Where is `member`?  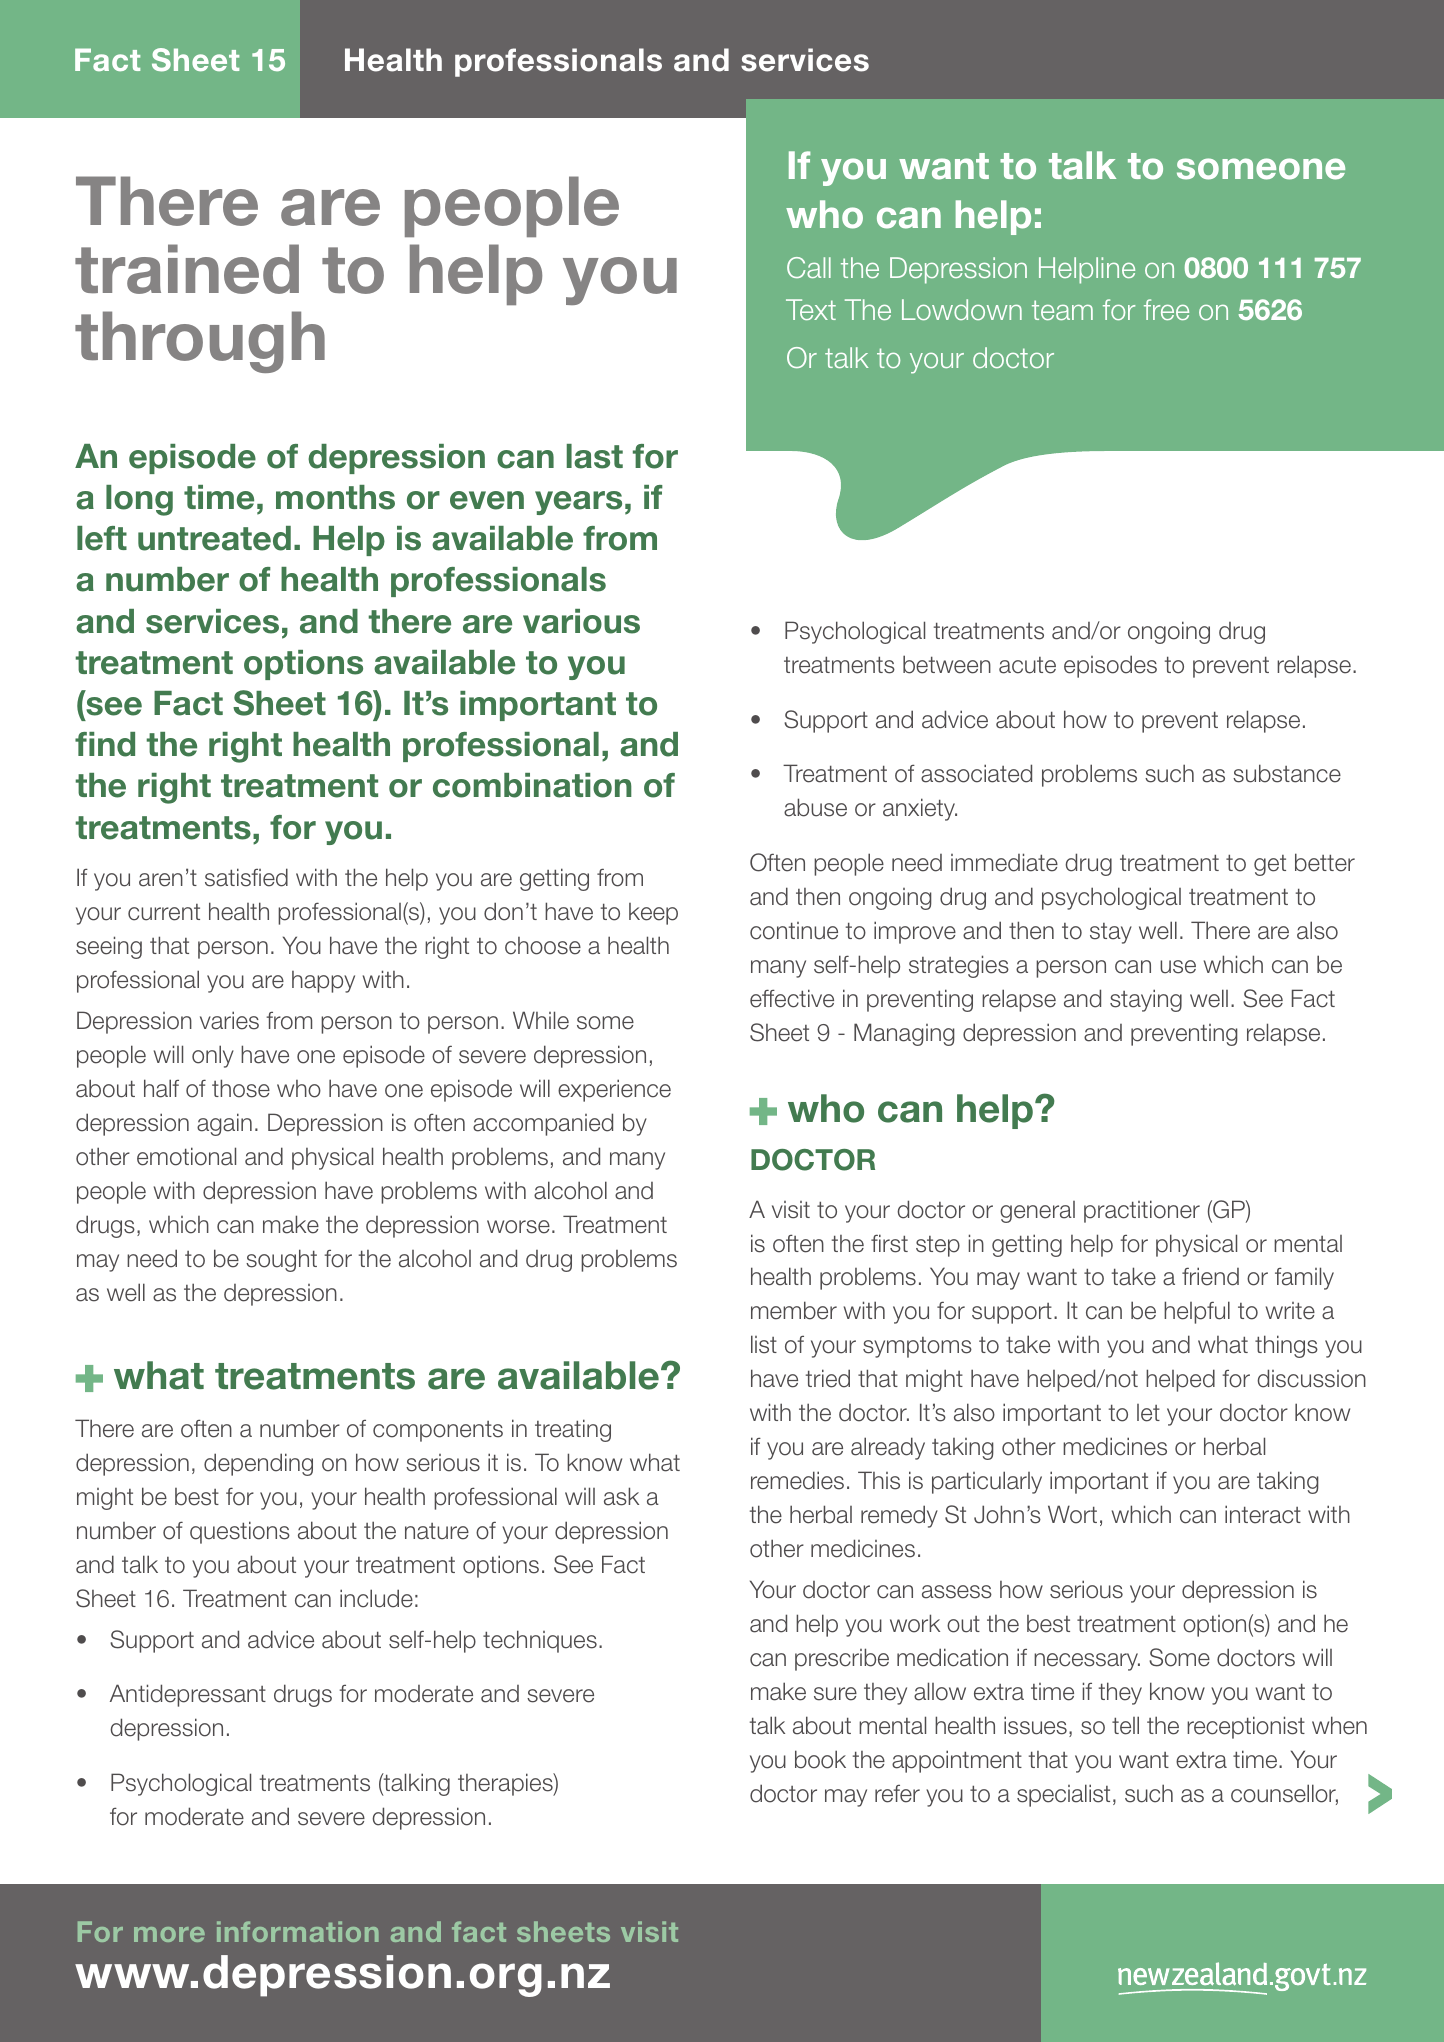
member is located at coordinates (794, 1310).
